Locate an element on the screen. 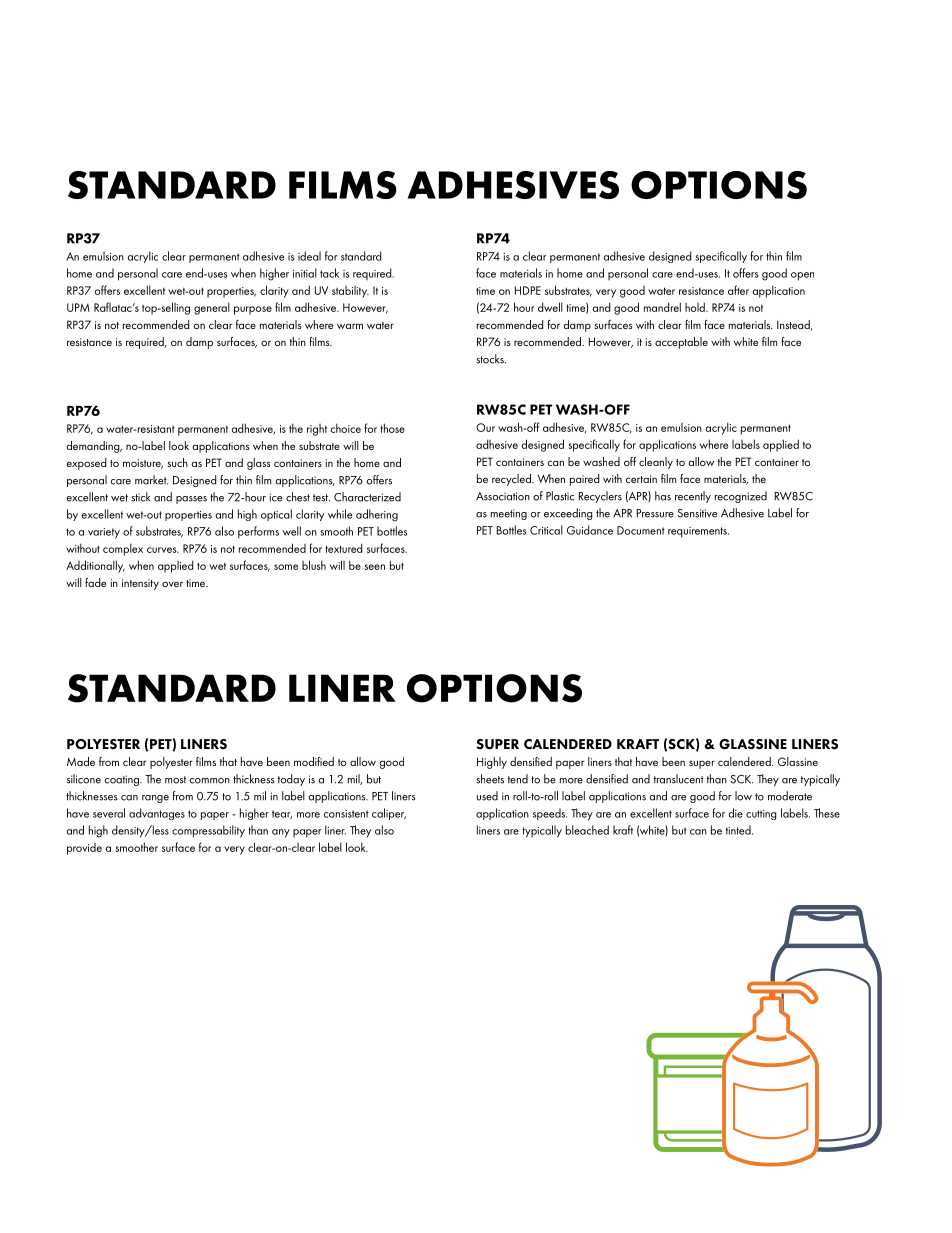  Made is located at coordinates (81, 761).
